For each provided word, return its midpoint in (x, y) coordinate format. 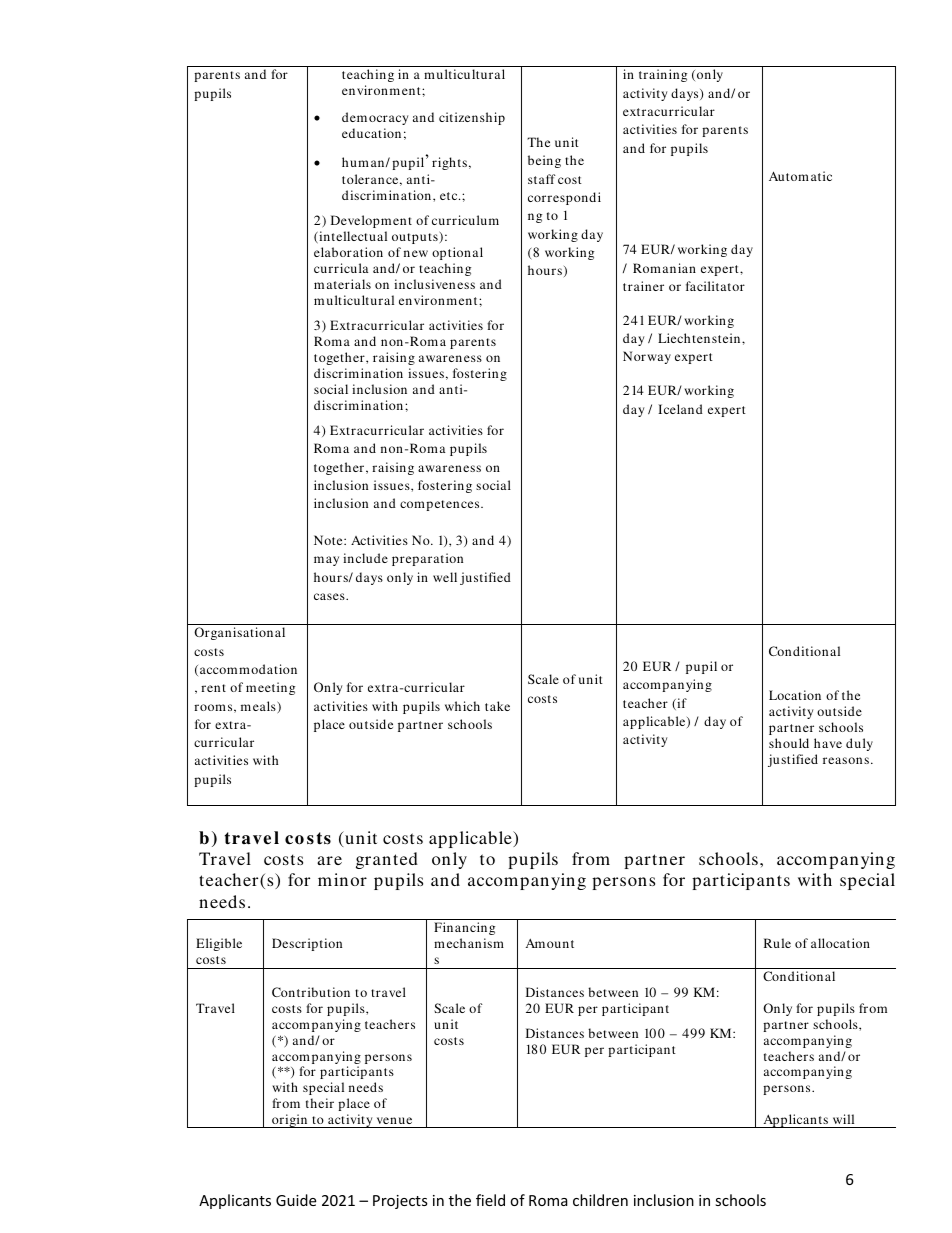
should (789, 743)
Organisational (239, 633)
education (371, 133)
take (497, 706)
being (544, 161)
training (663, 75)
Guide (296, 1200)
